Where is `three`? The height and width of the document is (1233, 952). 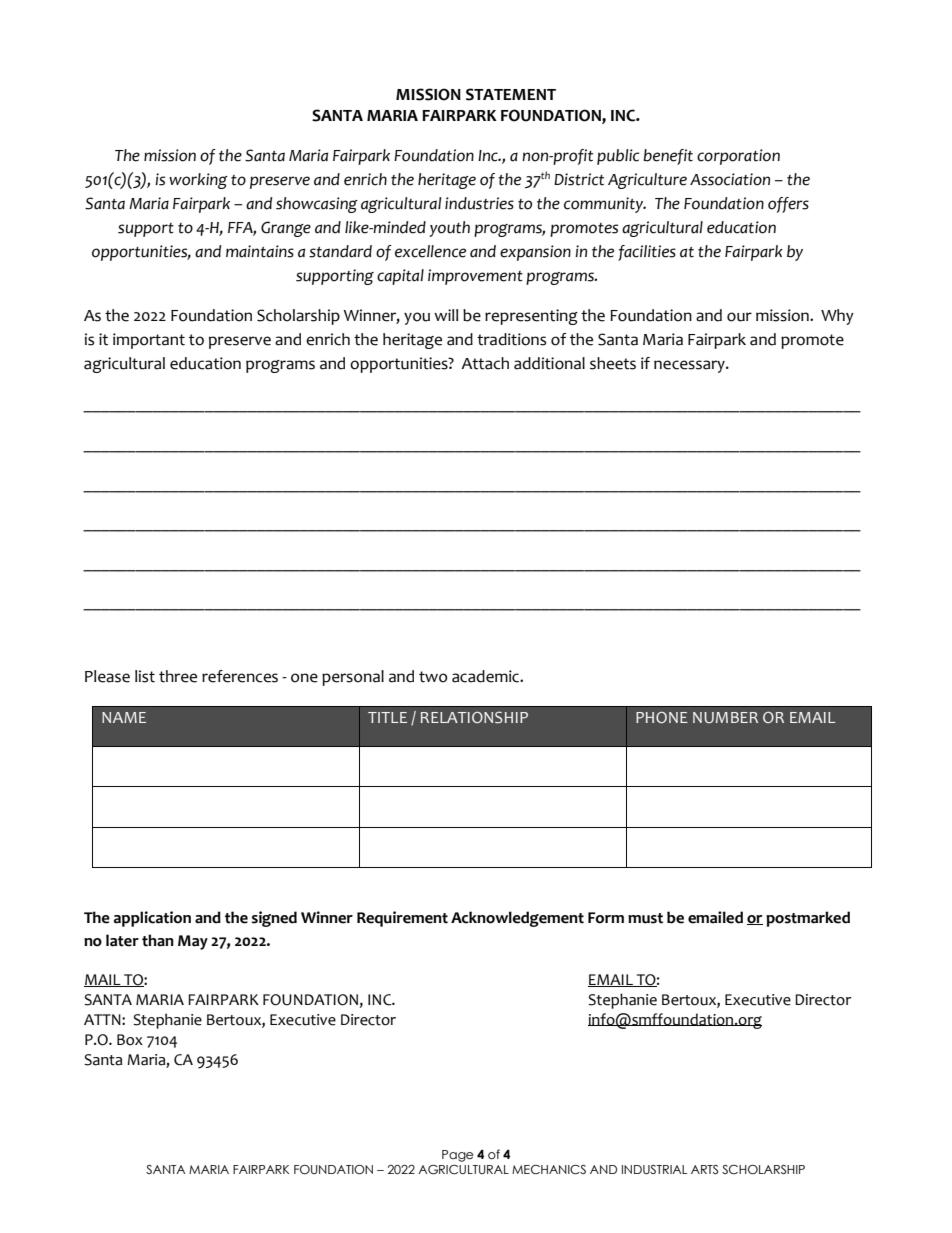 three is located at coordinates (178, 676).
